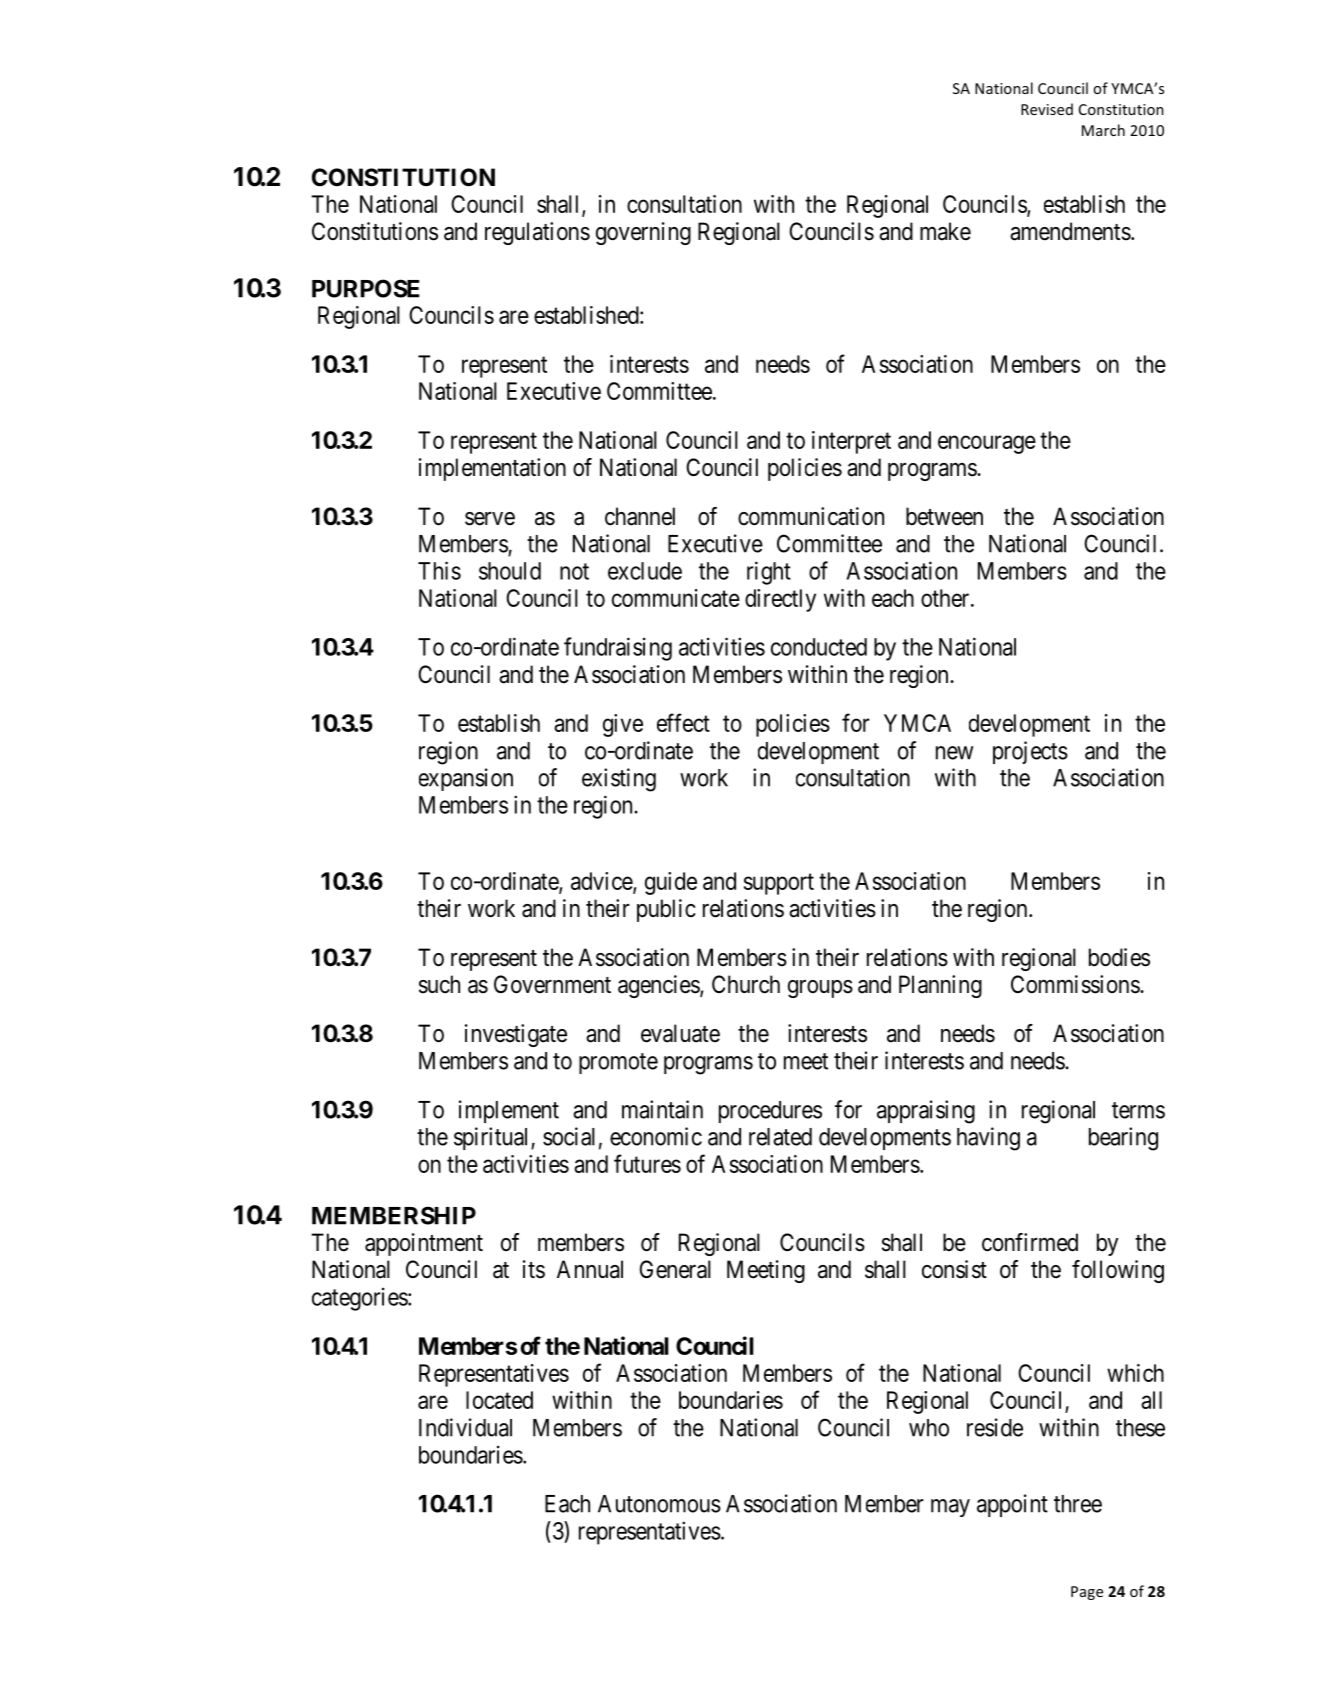  Describe the element at coordinates (683, 722) in the screenshot. I see `effect` at that location.
